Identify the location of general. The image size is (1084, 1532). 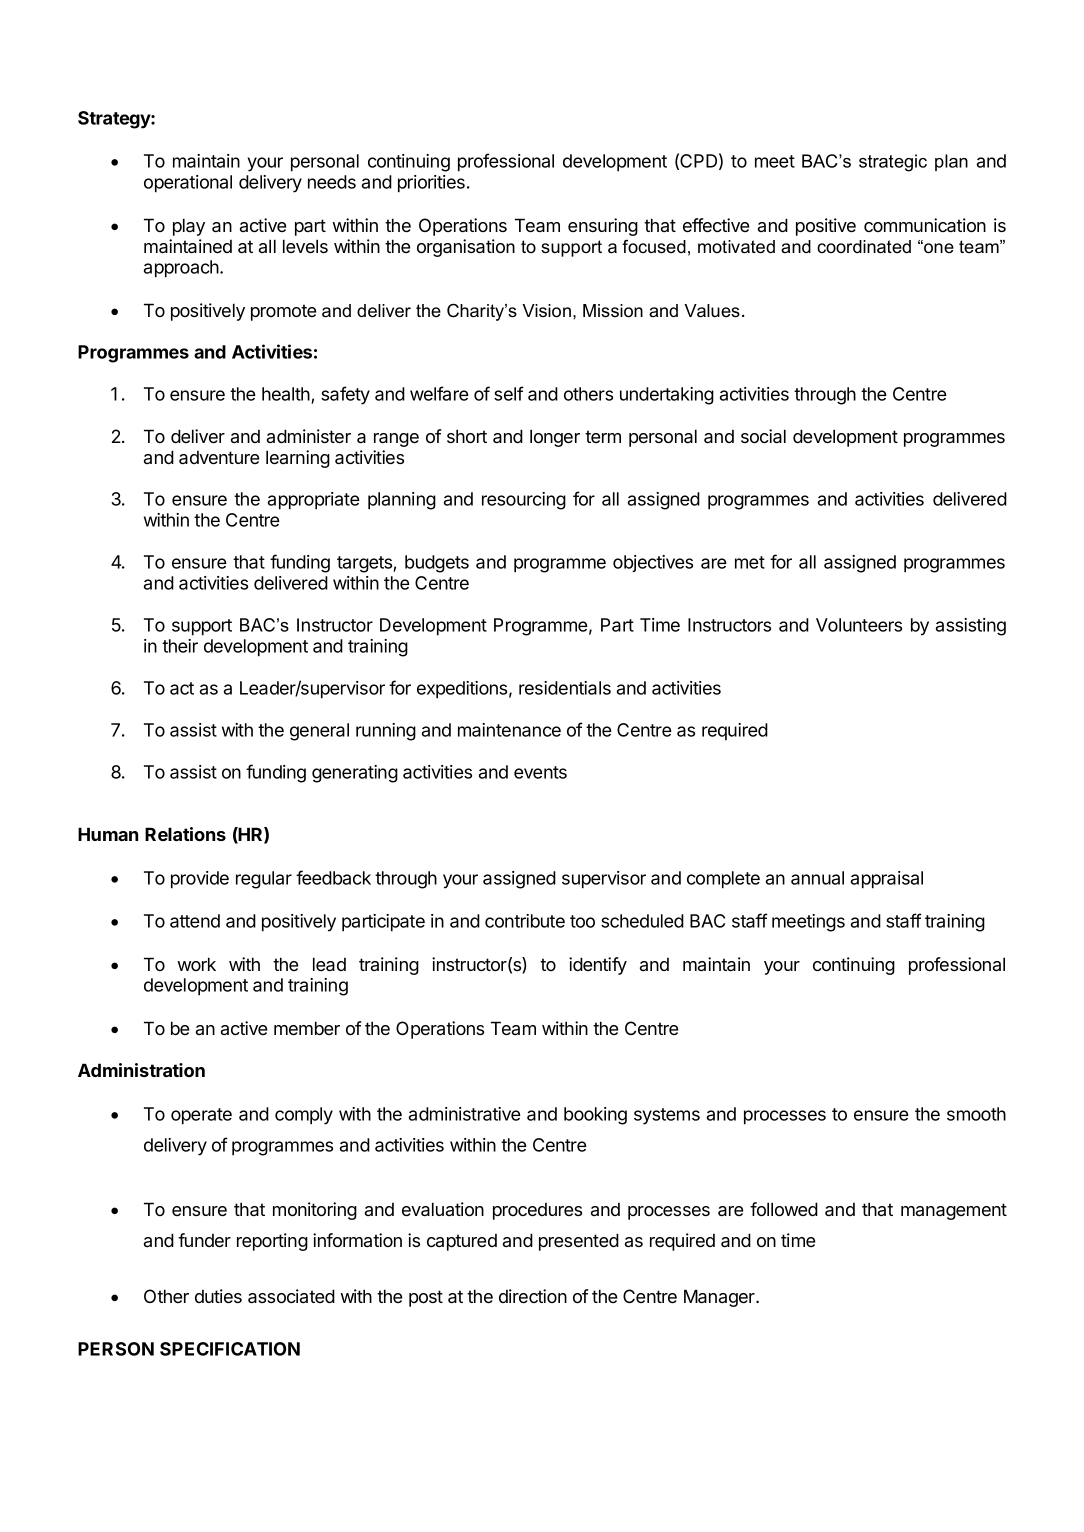
(319, 732).
